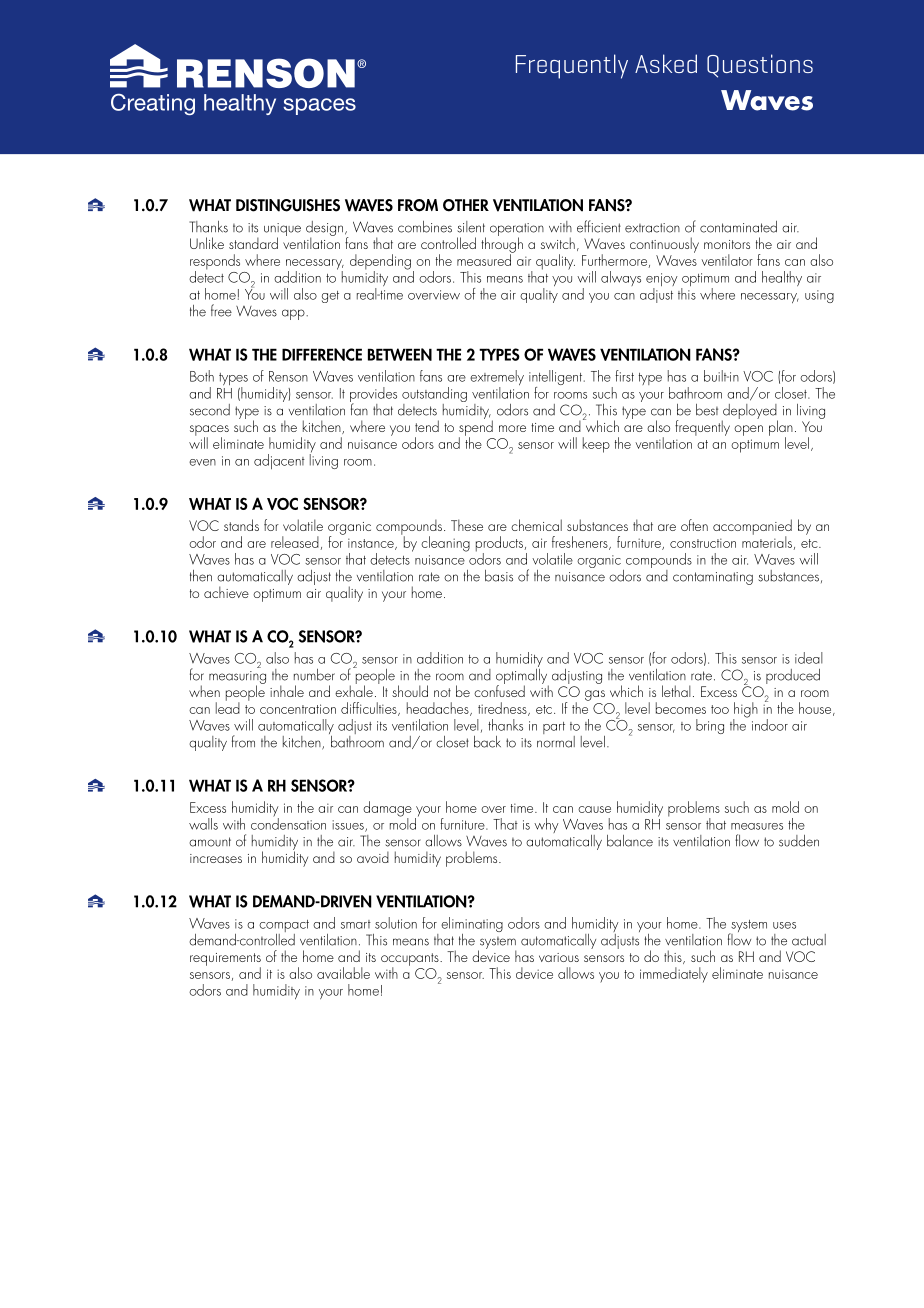 This page has height=1308, width=924. I want to click on inhale, so click(287, 691).
